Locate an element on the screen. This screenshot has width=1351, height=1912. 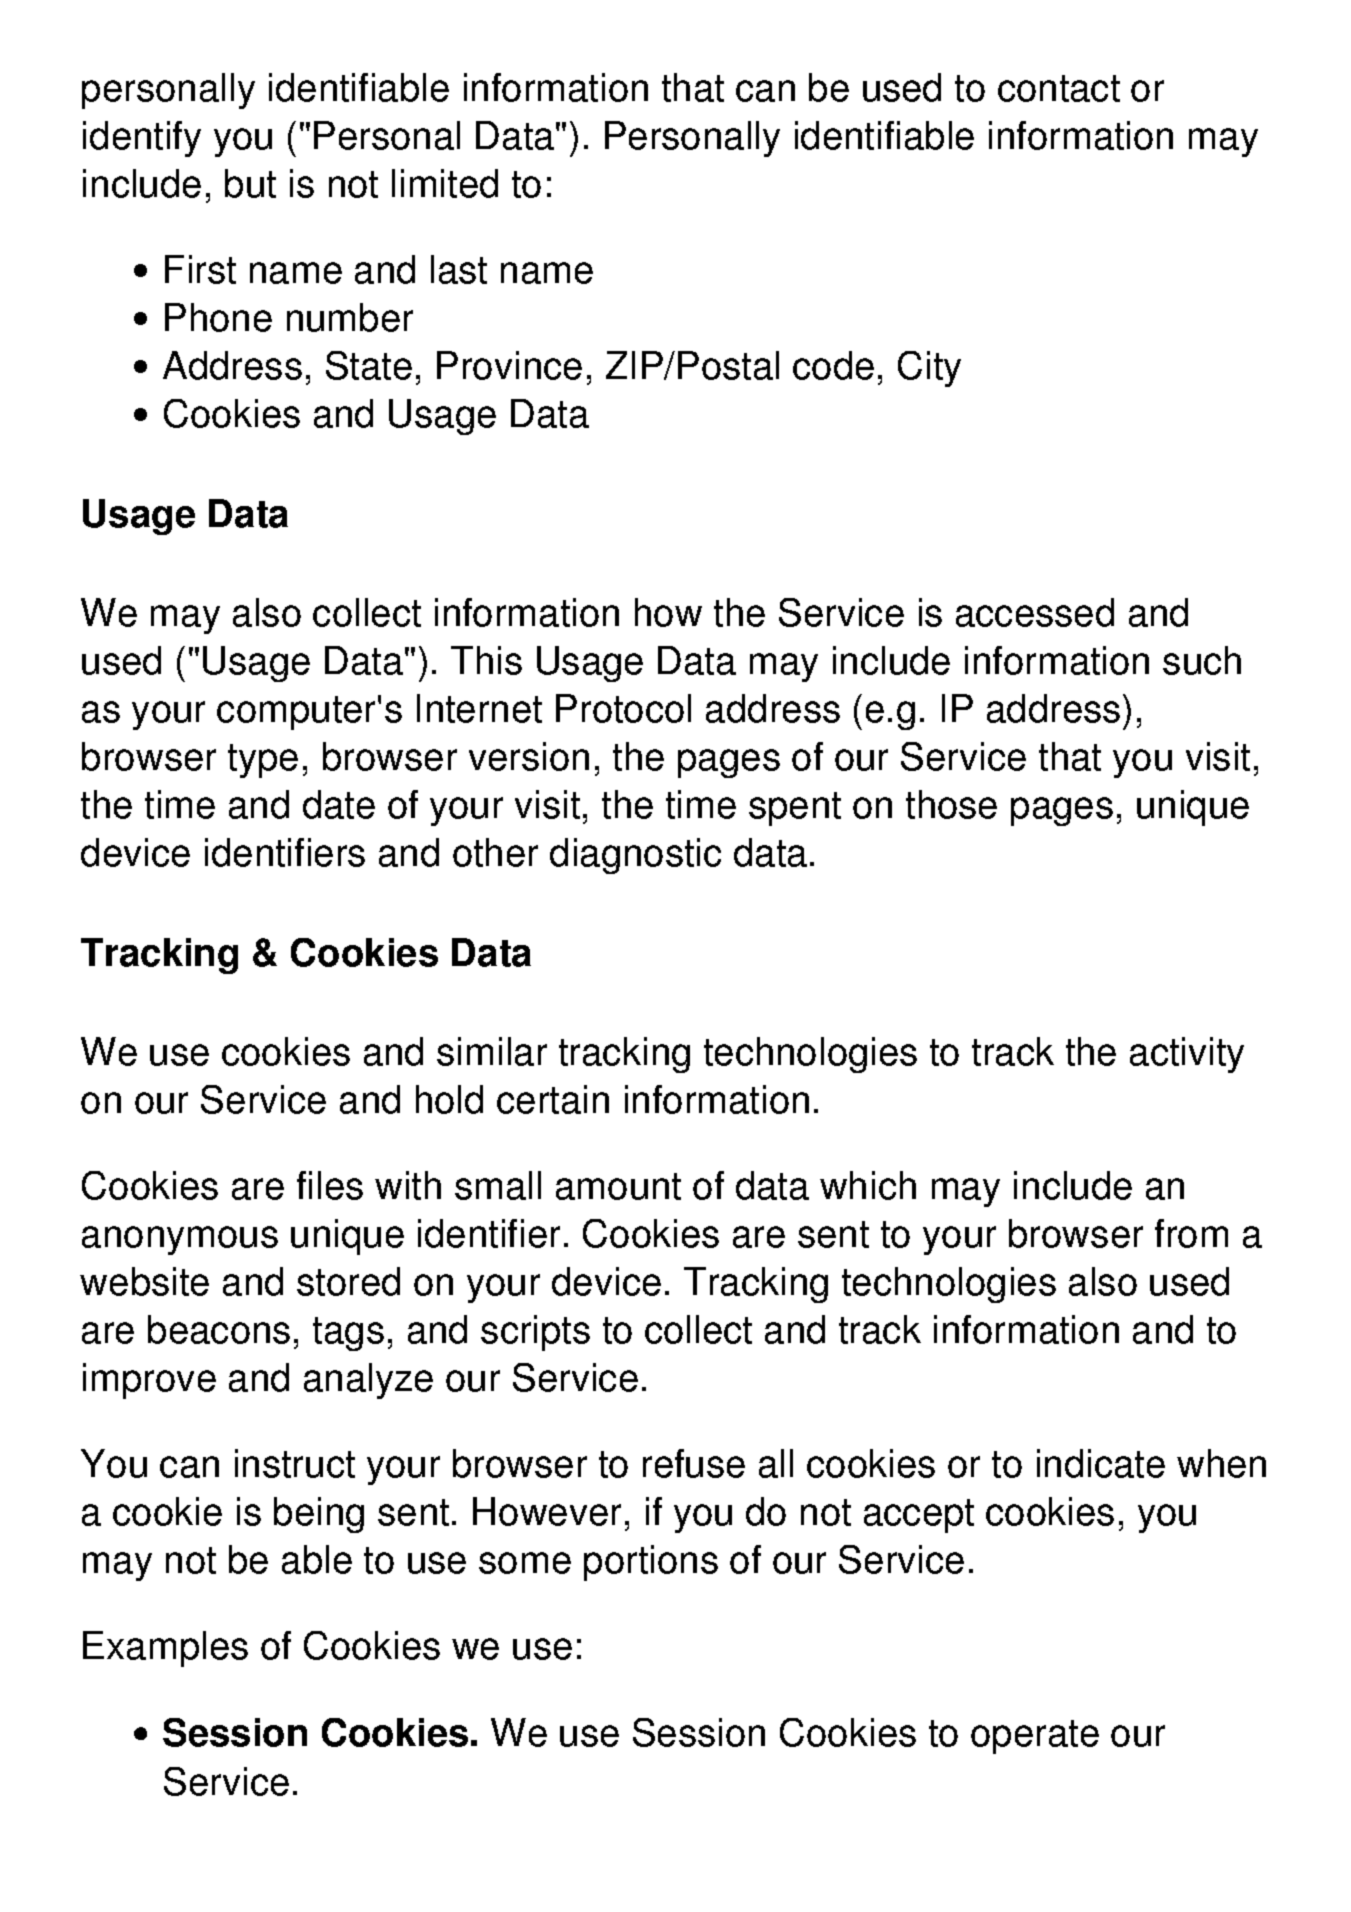
those is located at coordinates (951, 804).
